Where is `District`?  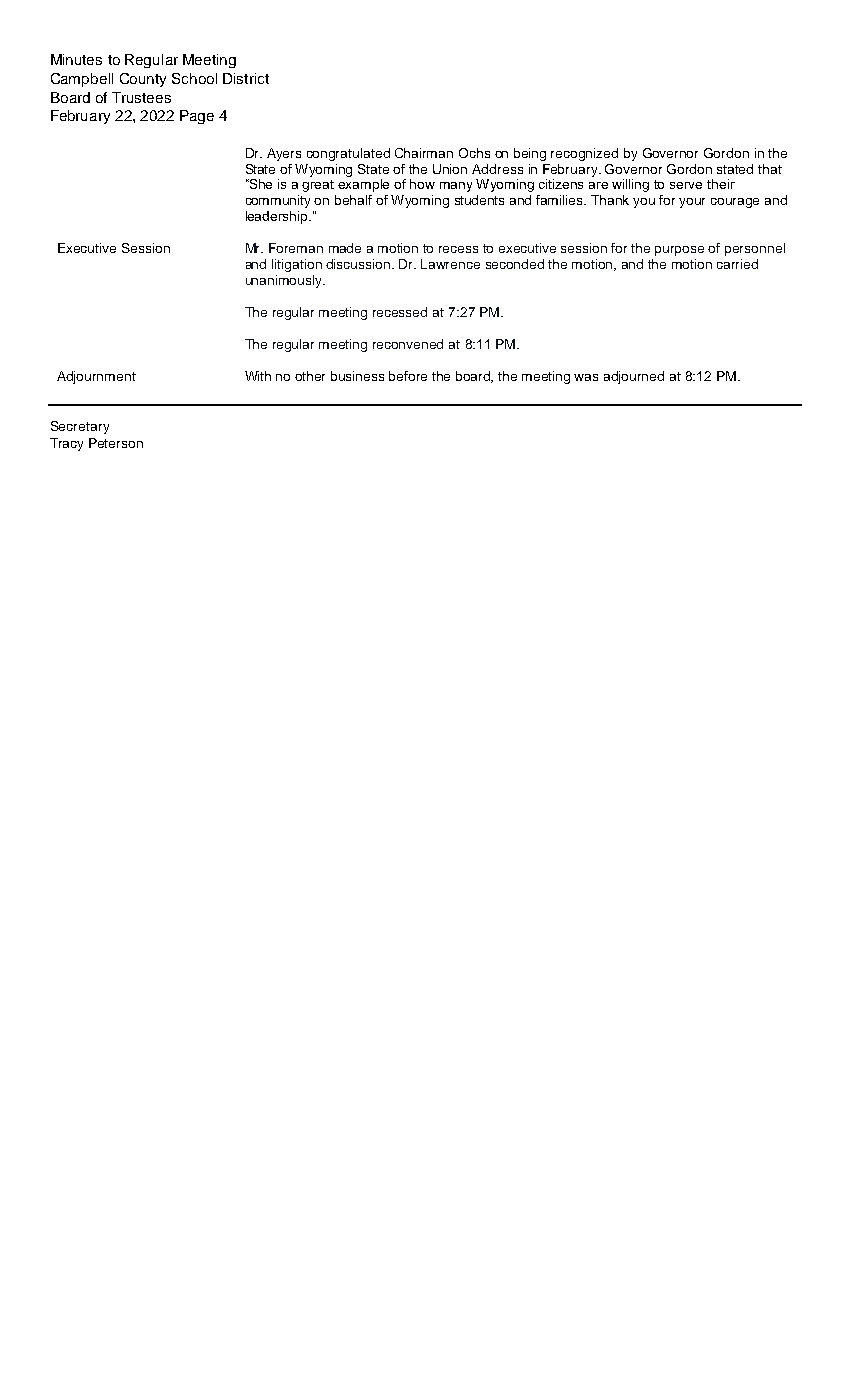
District is located at coordinates (246, 78).
